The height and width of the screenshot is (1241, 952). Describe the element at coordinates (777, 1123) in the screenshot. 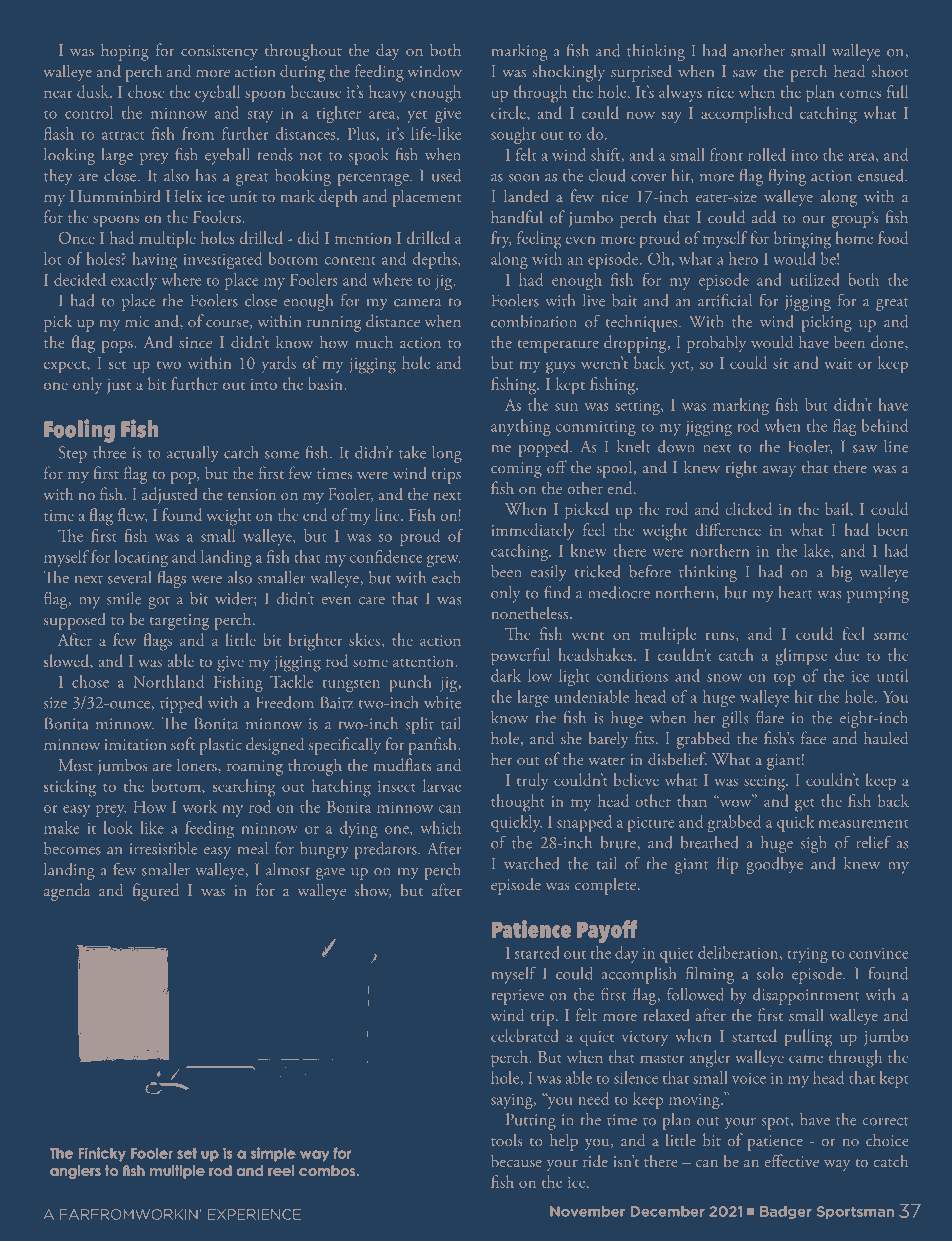

I see `spot` at that location.
